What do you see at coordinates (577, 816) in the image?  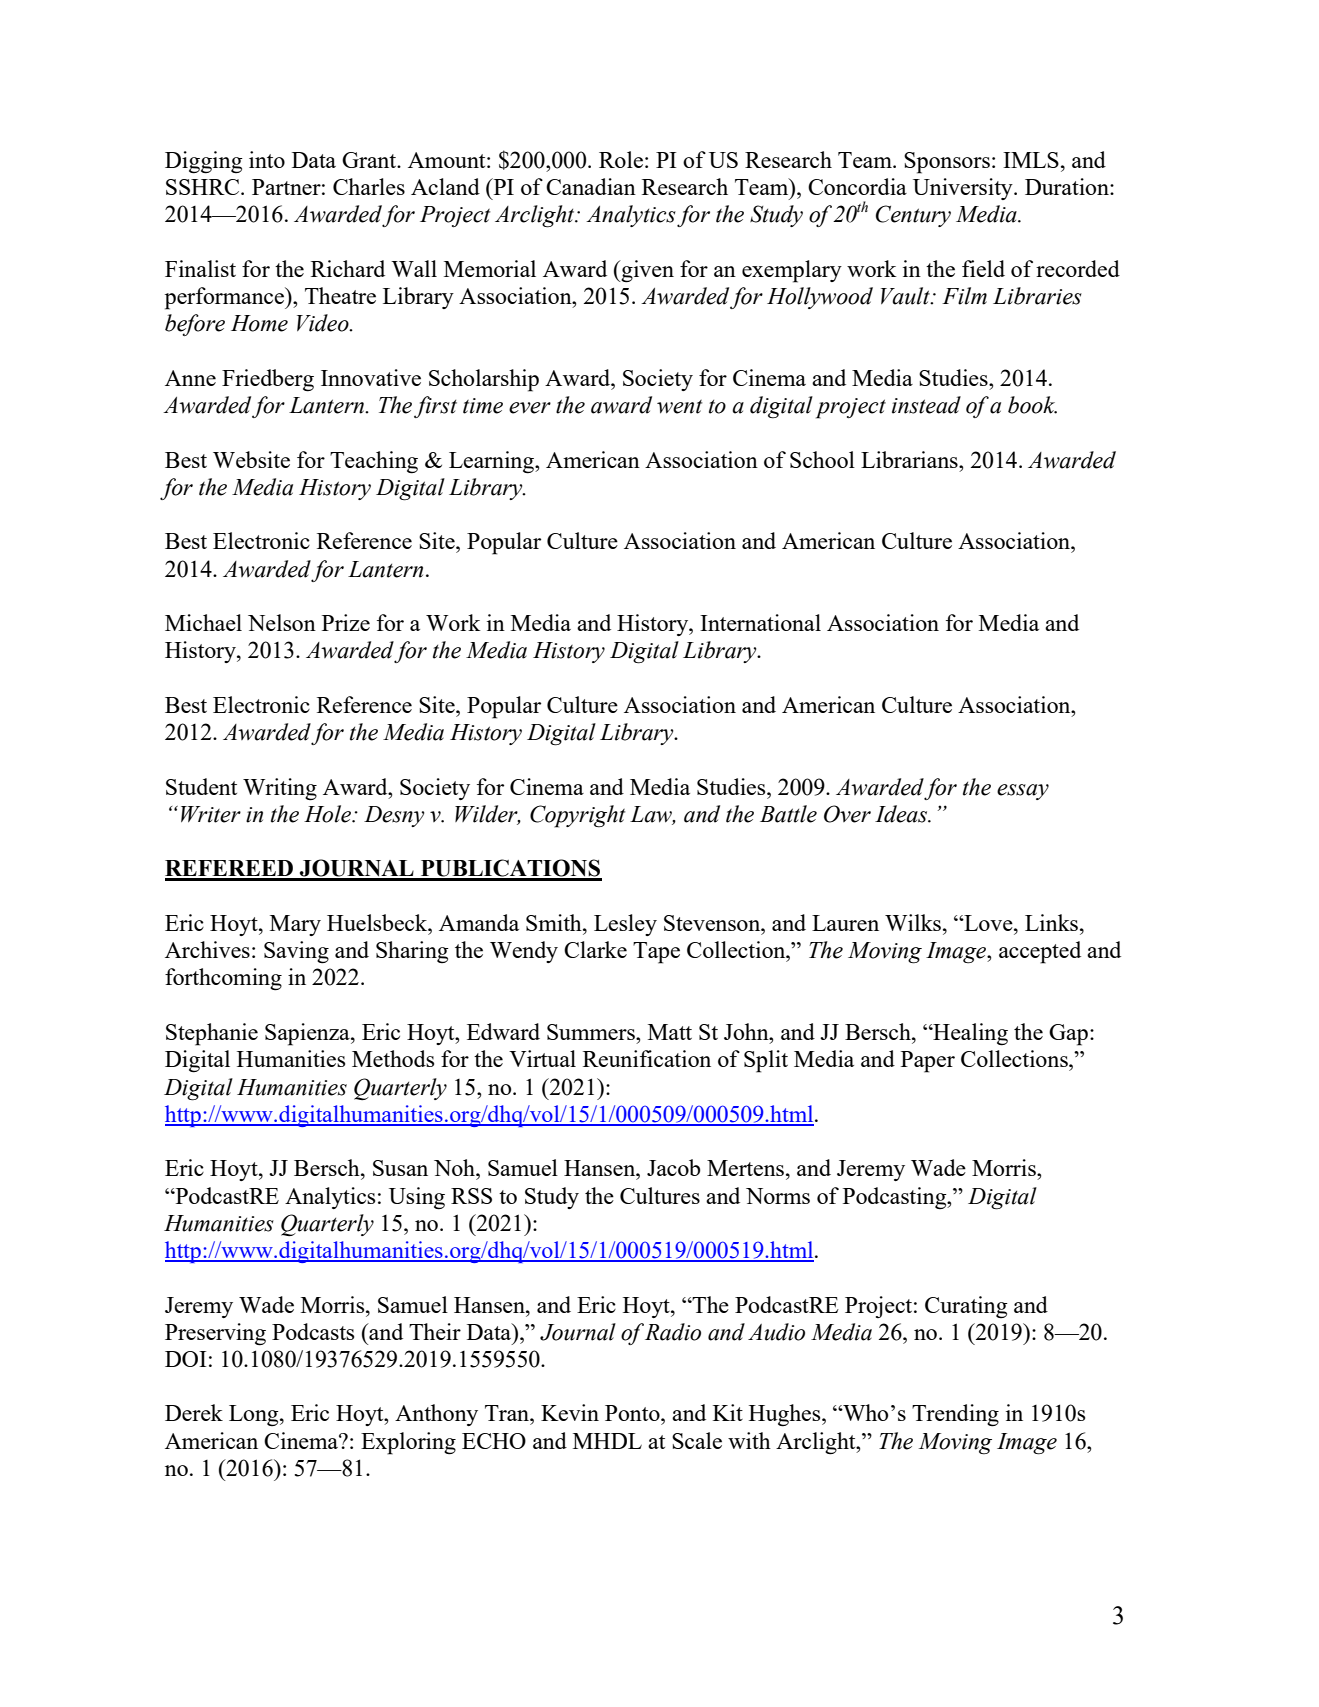 I see `Copyright` at bounding box center [577, 816].
